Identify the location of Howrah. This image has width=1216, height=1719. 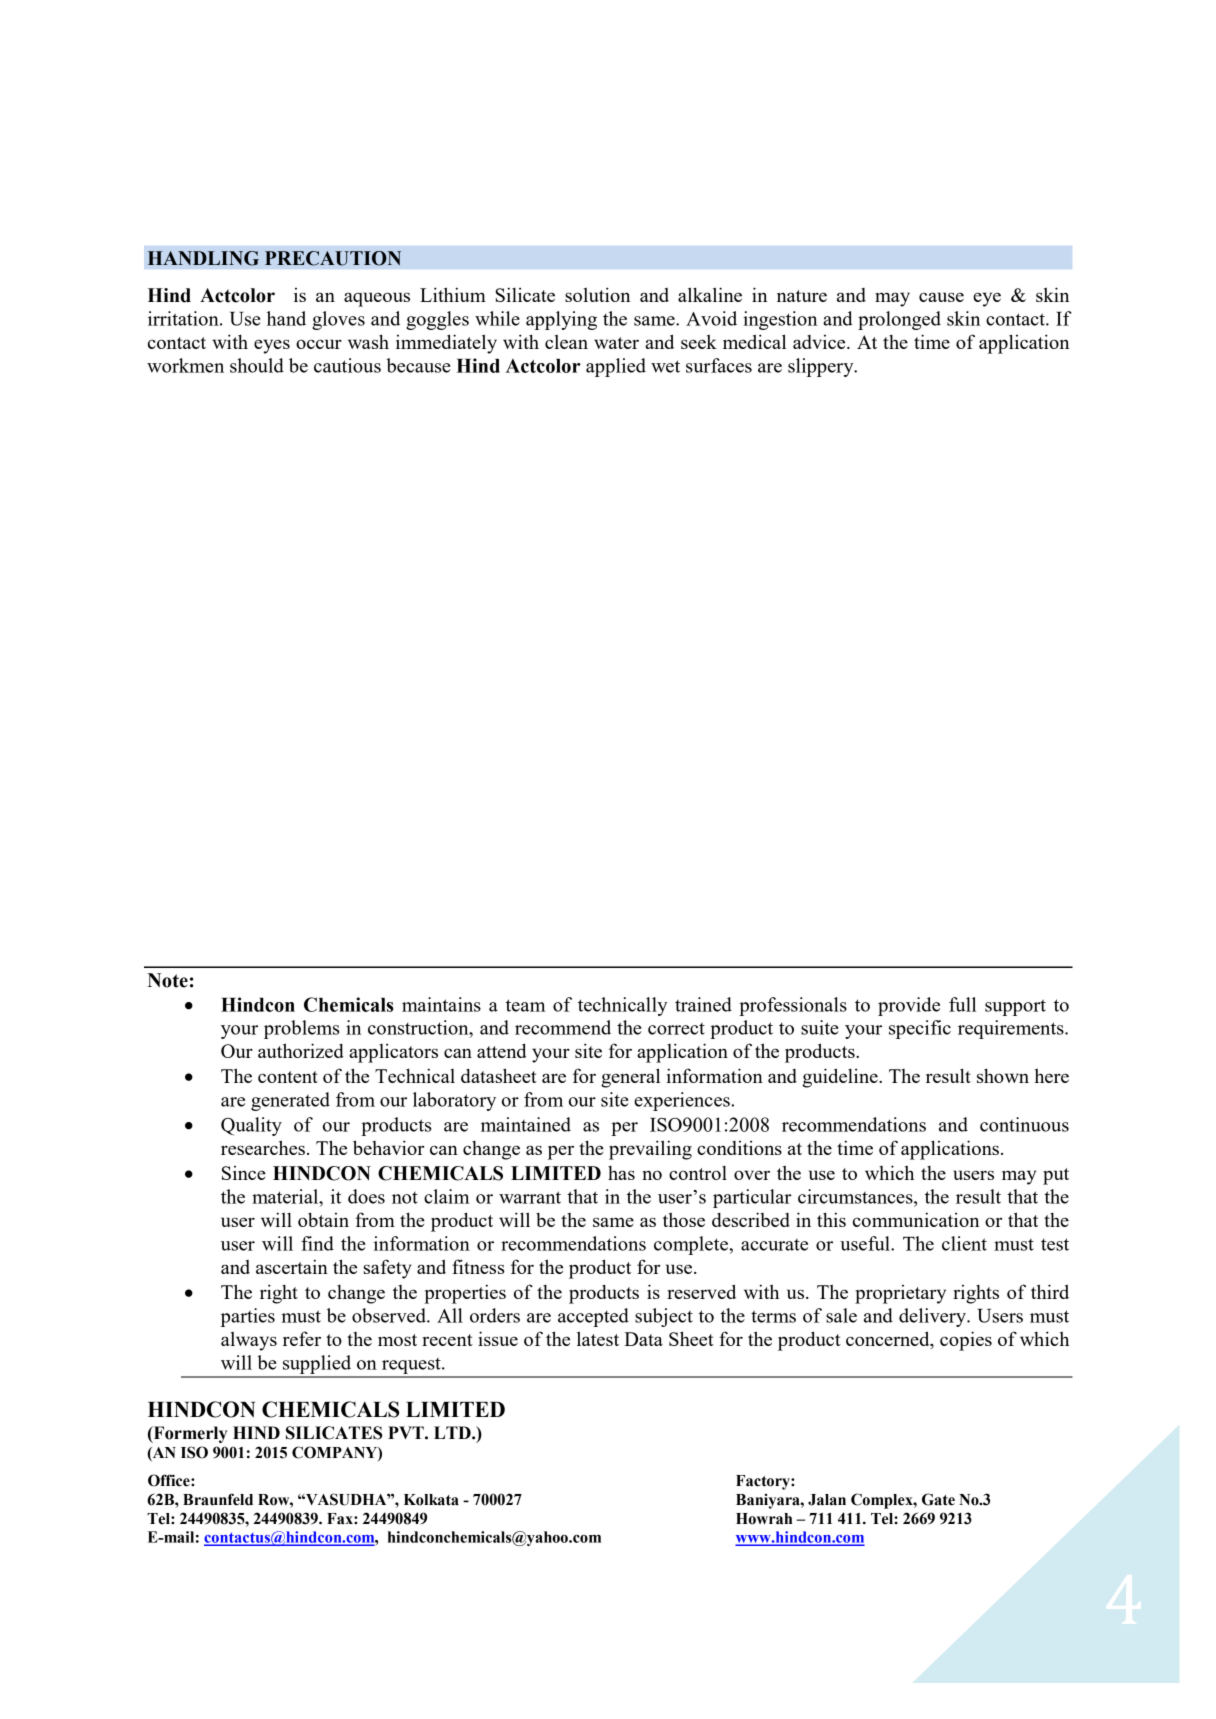
(764, 1519).
